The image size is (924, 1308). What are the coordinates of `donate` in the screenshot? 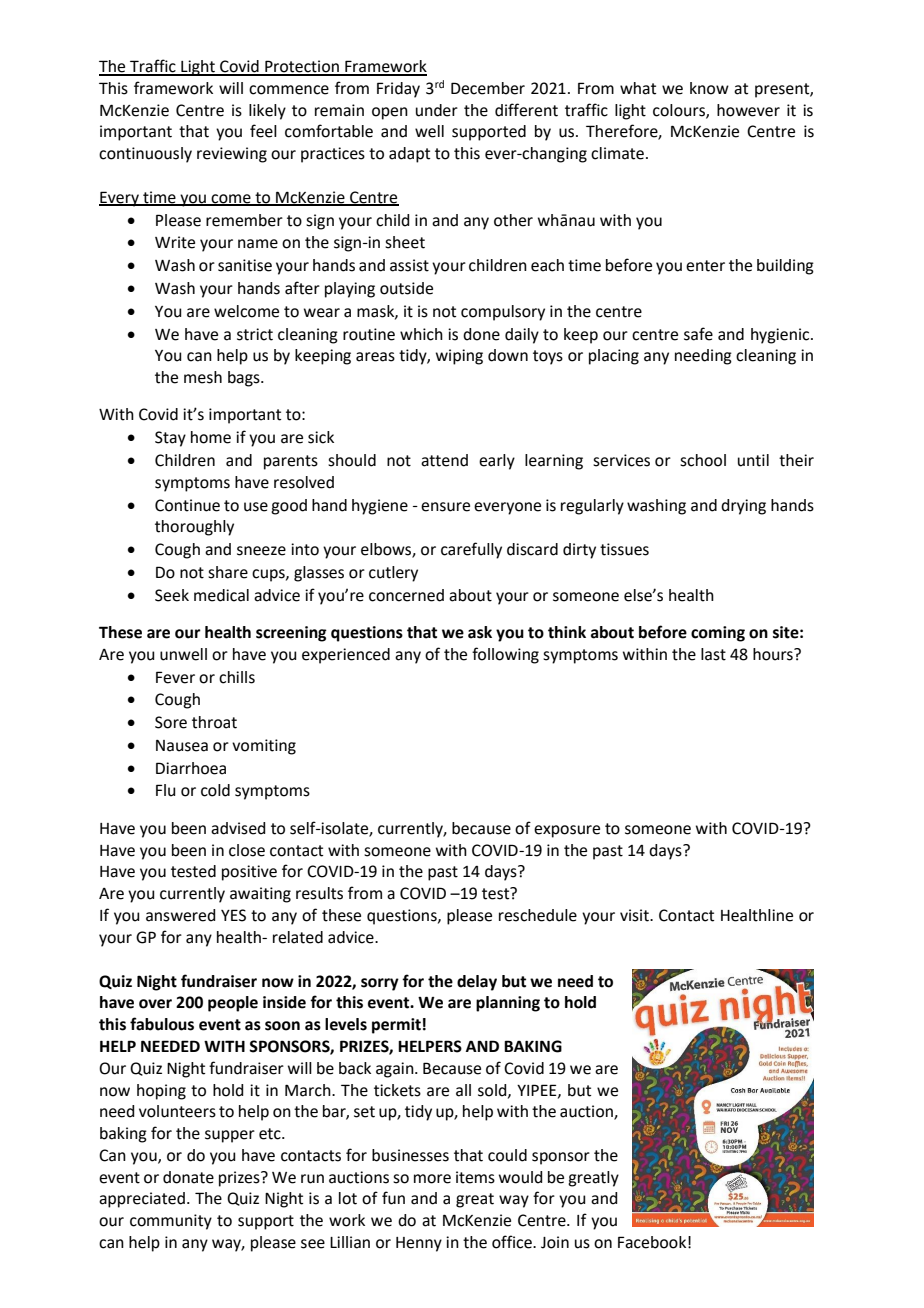 It's located at (188, 1177).
